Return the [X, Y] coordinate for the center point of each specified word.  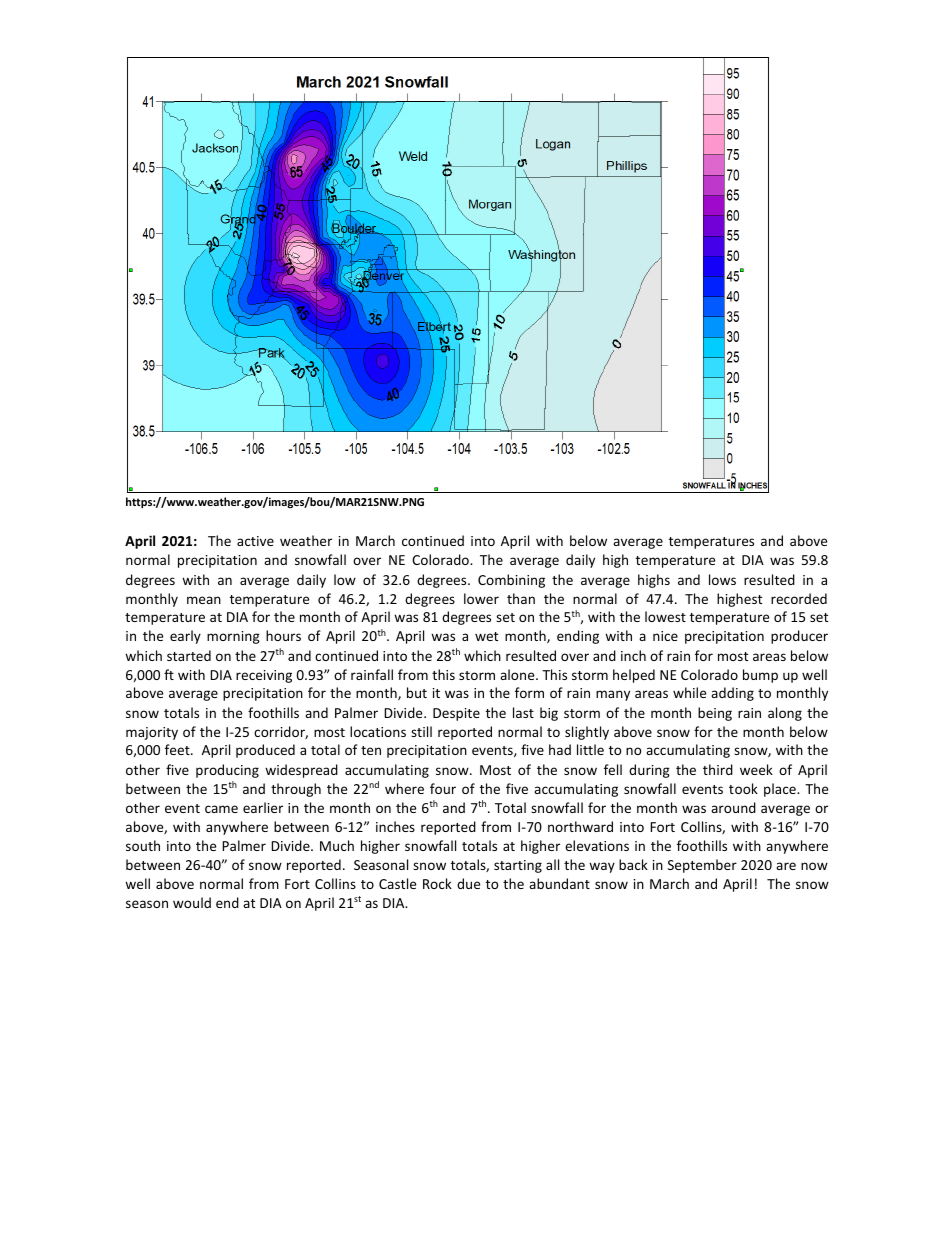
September [702, 866]
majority [152, 733]
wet [486, 636]
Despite [456, 714]
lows [722, 579]
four [443, 788]
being [715, 714]
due [468, 883]
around [733, 807]
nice [665, 636]
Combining [511, 581]
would [192, 902]
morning [233, 637]
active [255, 541]
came [221, 809]
